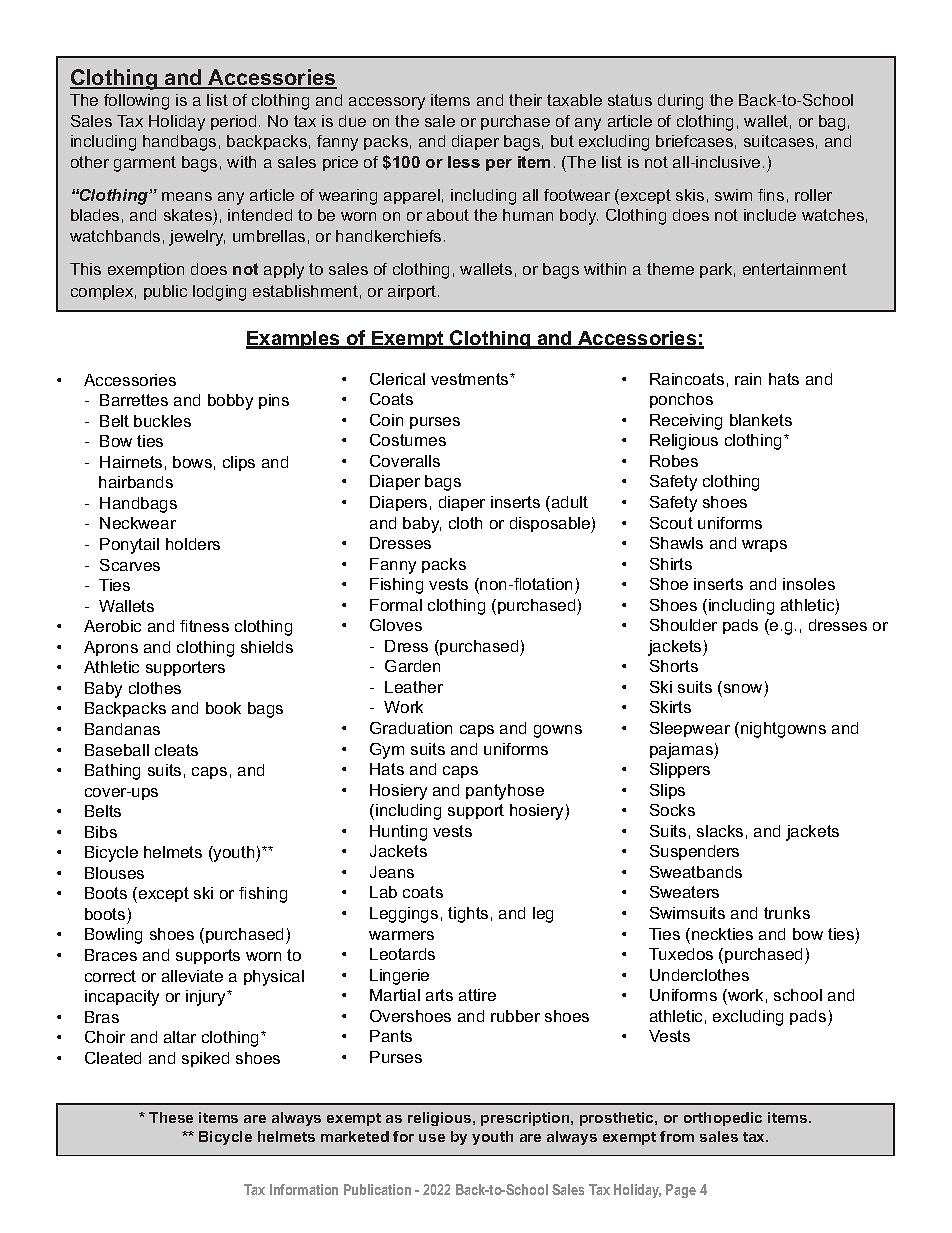  Describe the element at coordinates (204, 626) in the screenshot. I see `fitness` at that location.
